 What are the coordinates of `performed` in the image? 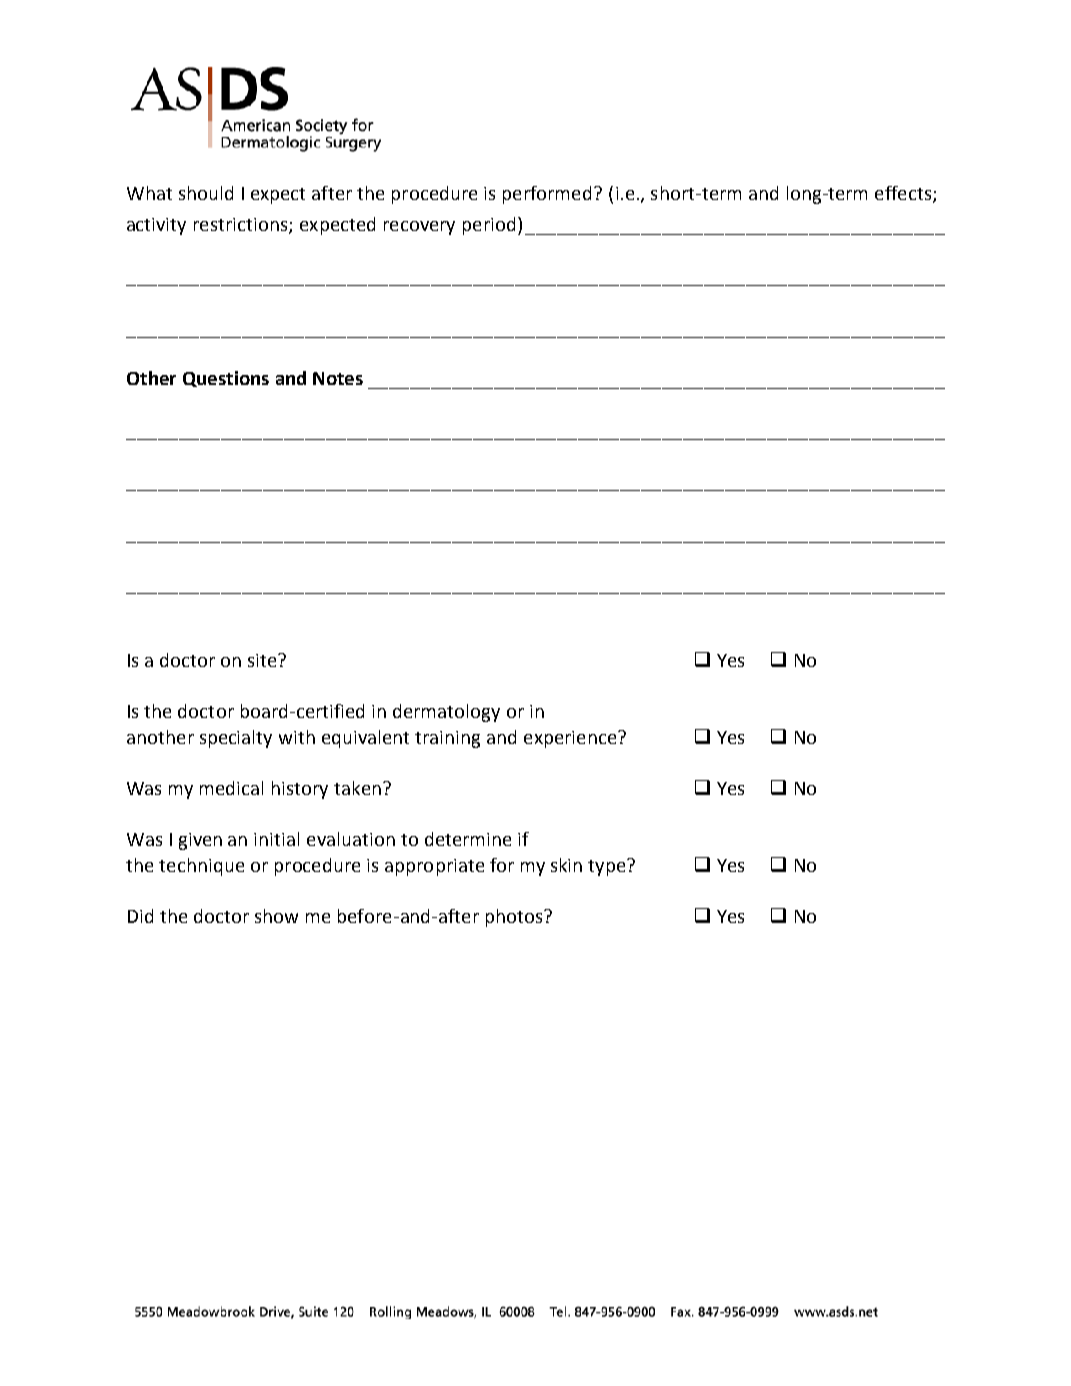 It's located at (547, 195).
